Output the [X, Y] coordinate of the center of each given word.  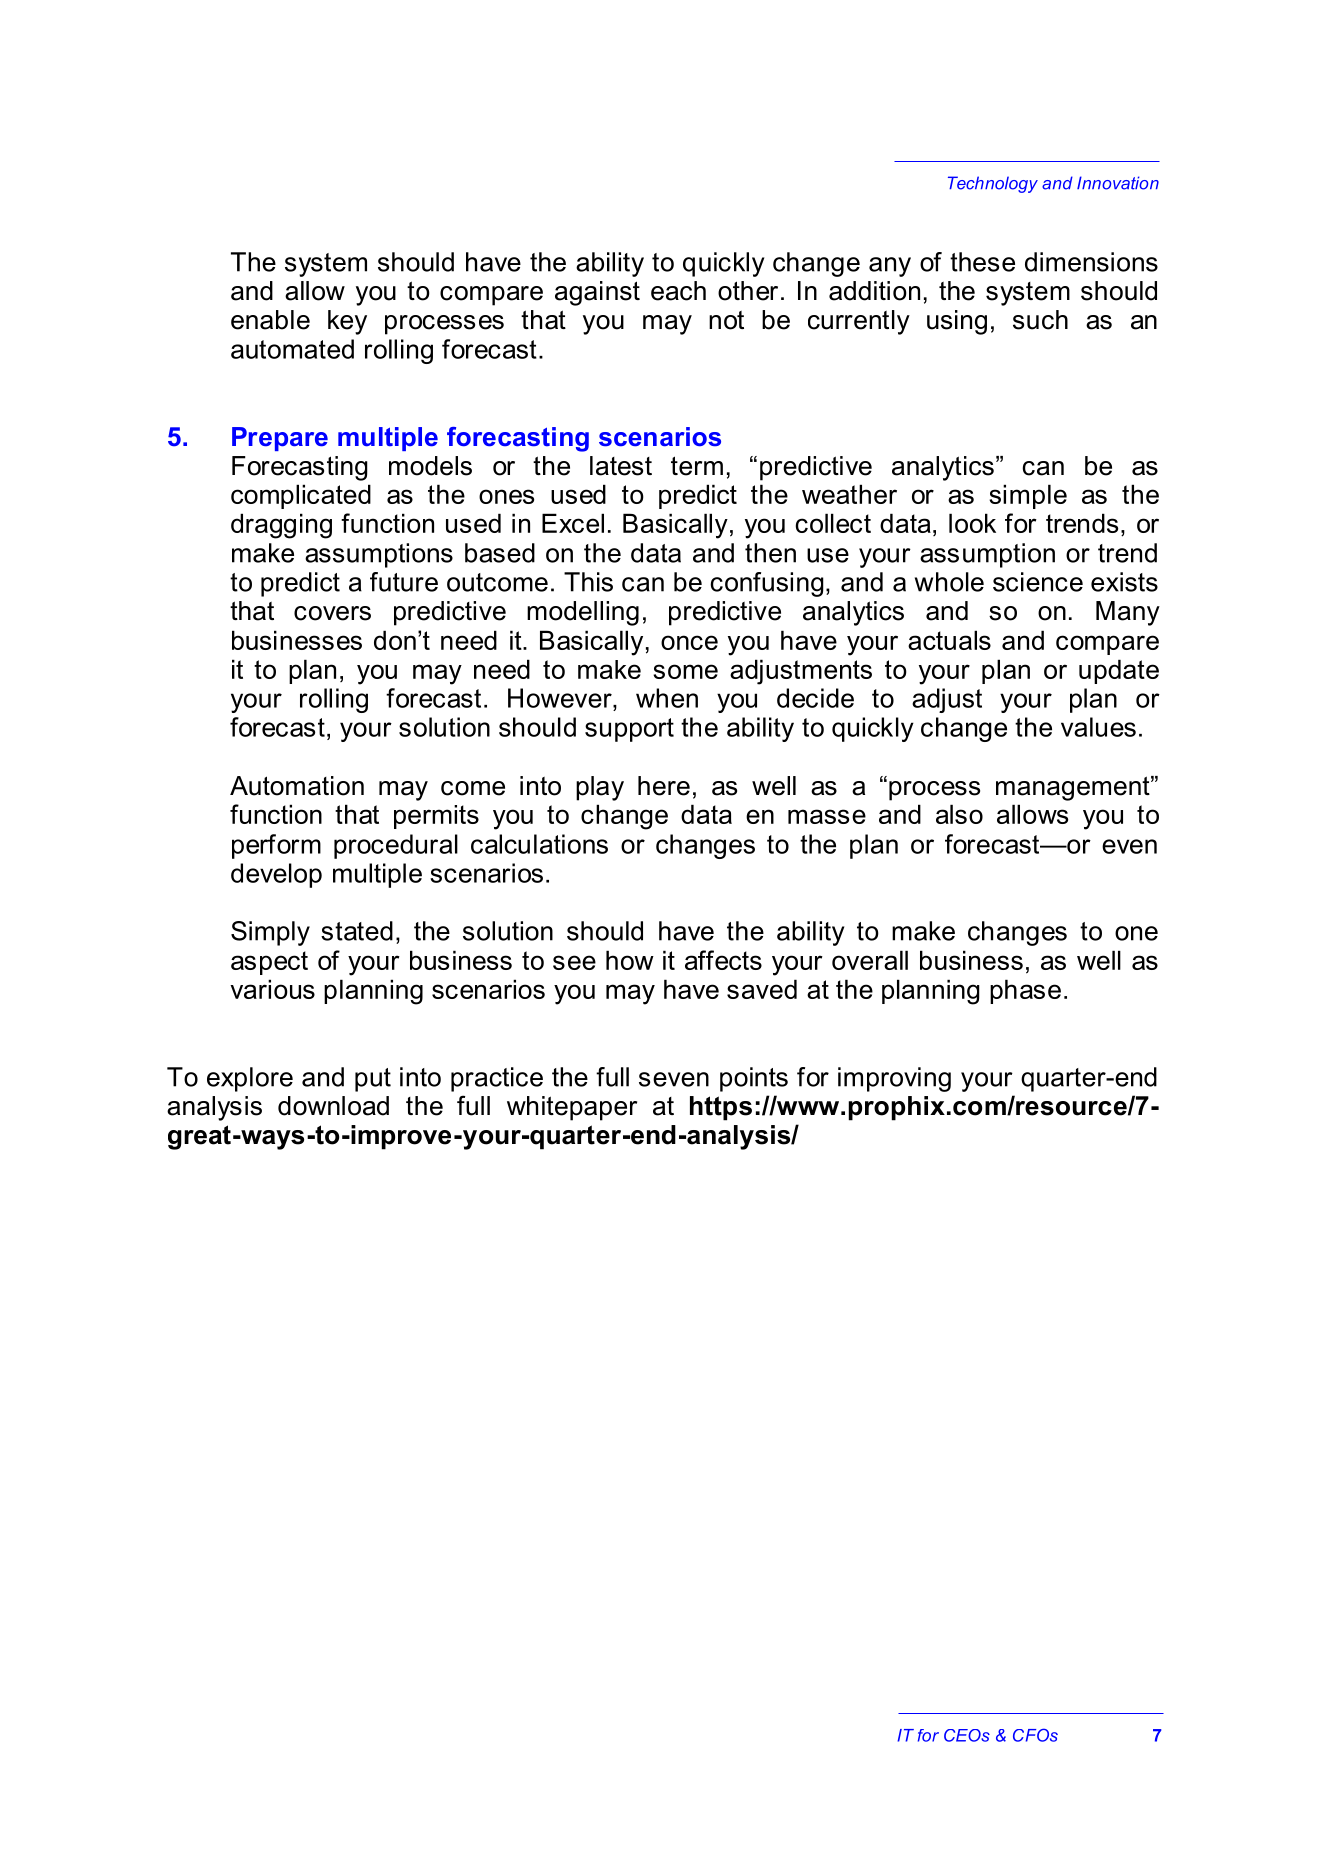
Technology [993, 184]
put [373, 1080]
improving [894, 1079]
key [347, 322]
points [754, 1079]
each [678, 291]
